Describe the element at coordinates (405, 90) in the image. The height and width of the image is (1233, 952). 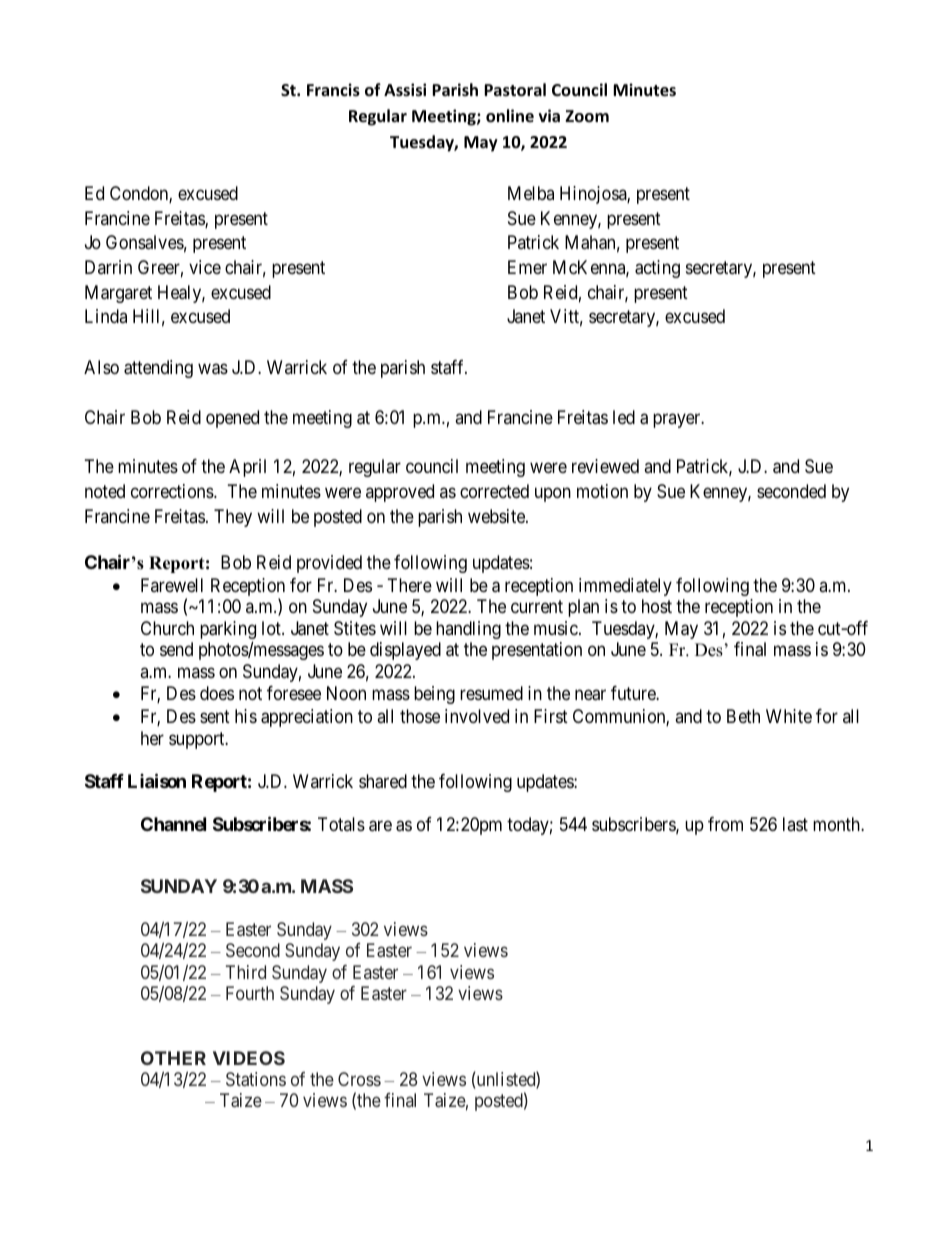
I see `Assisi` at that location.
